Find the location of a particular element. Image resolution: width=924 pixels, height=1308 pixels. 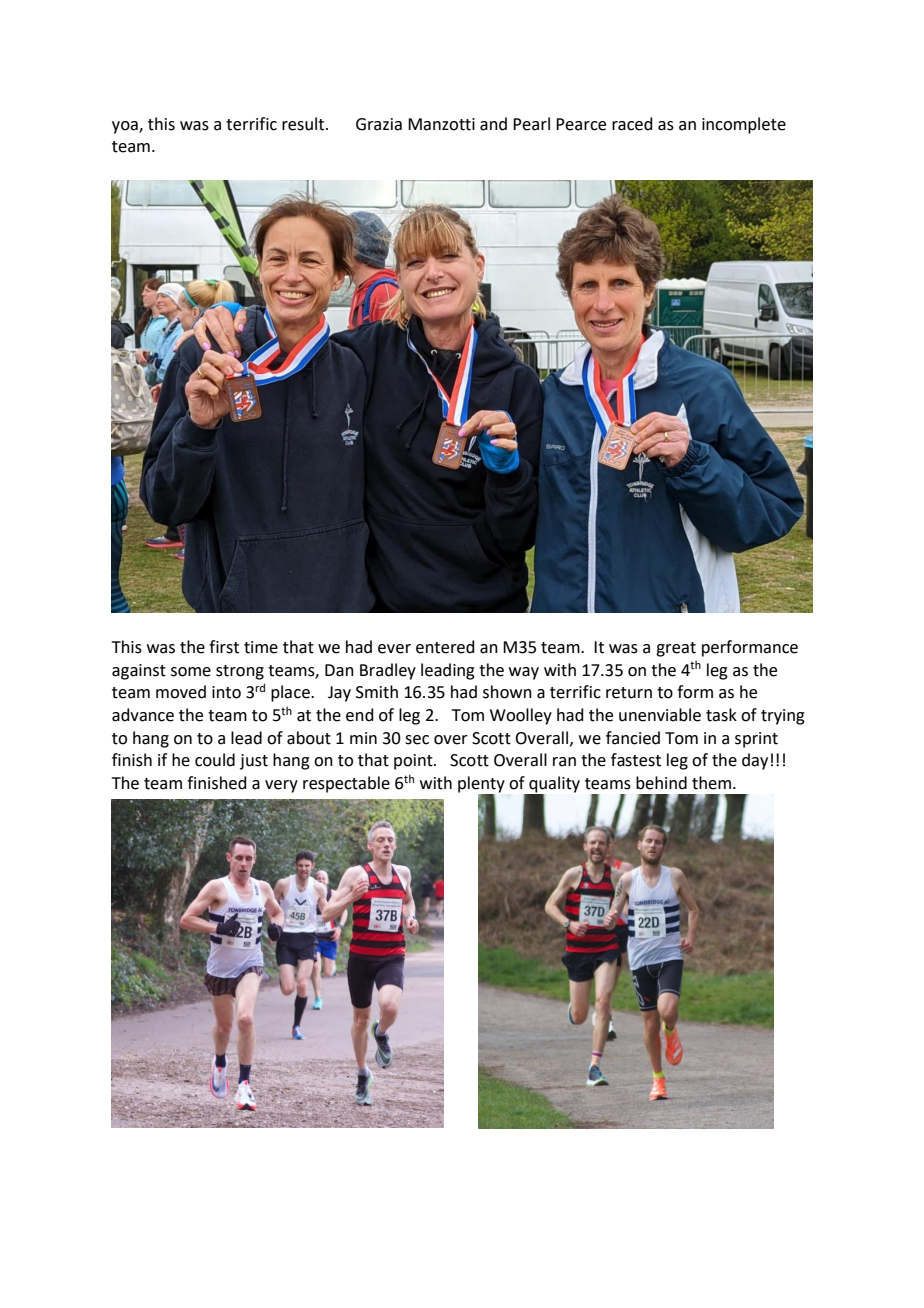

great is located at coordinates (676, 649).
